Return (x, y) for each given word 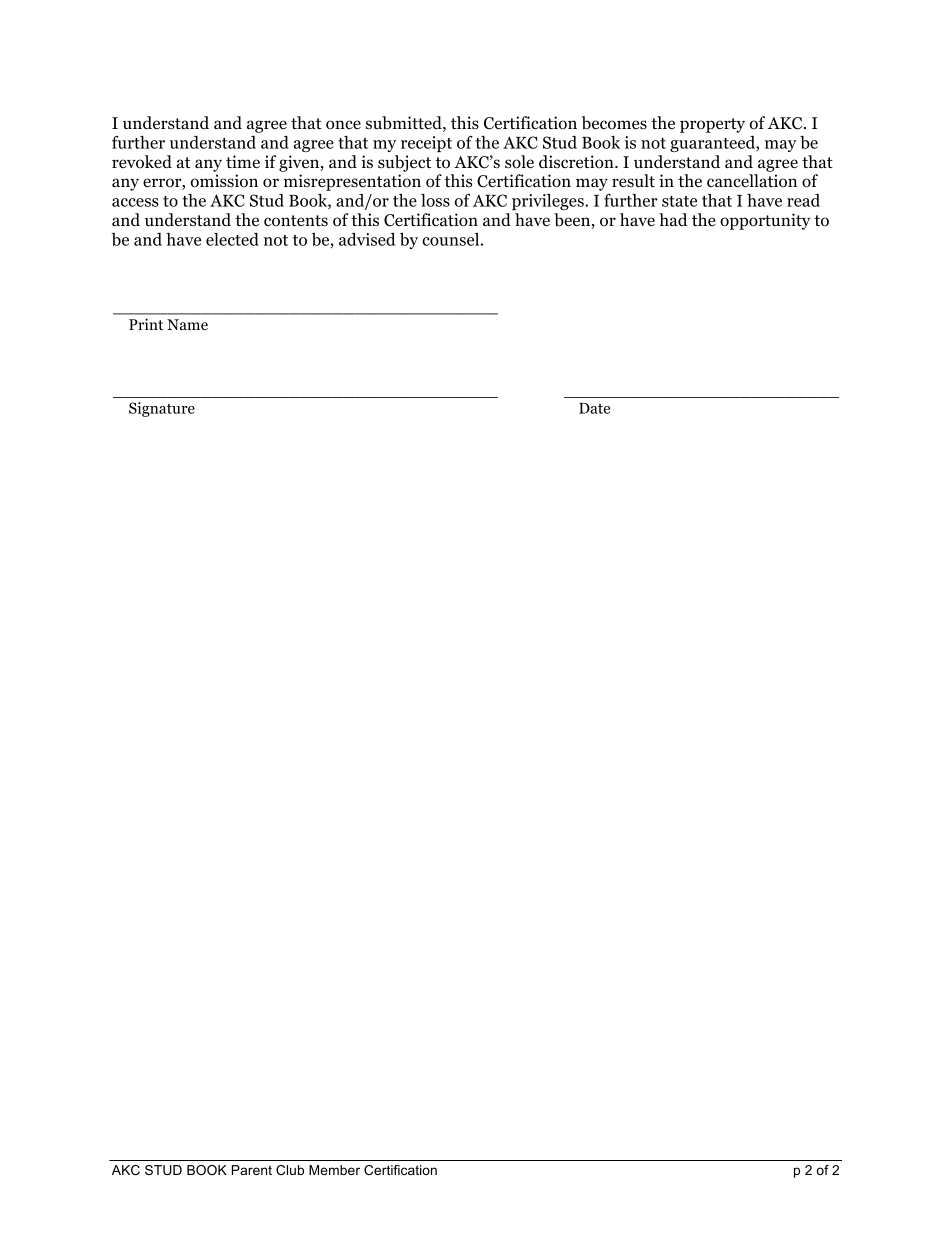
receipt (426, 144)
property (712, 125)
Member (334, 1170)
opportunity (765, 221)
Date (594, 408)
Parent (252, 1170)
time (243, 162)
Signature (162, 409)
